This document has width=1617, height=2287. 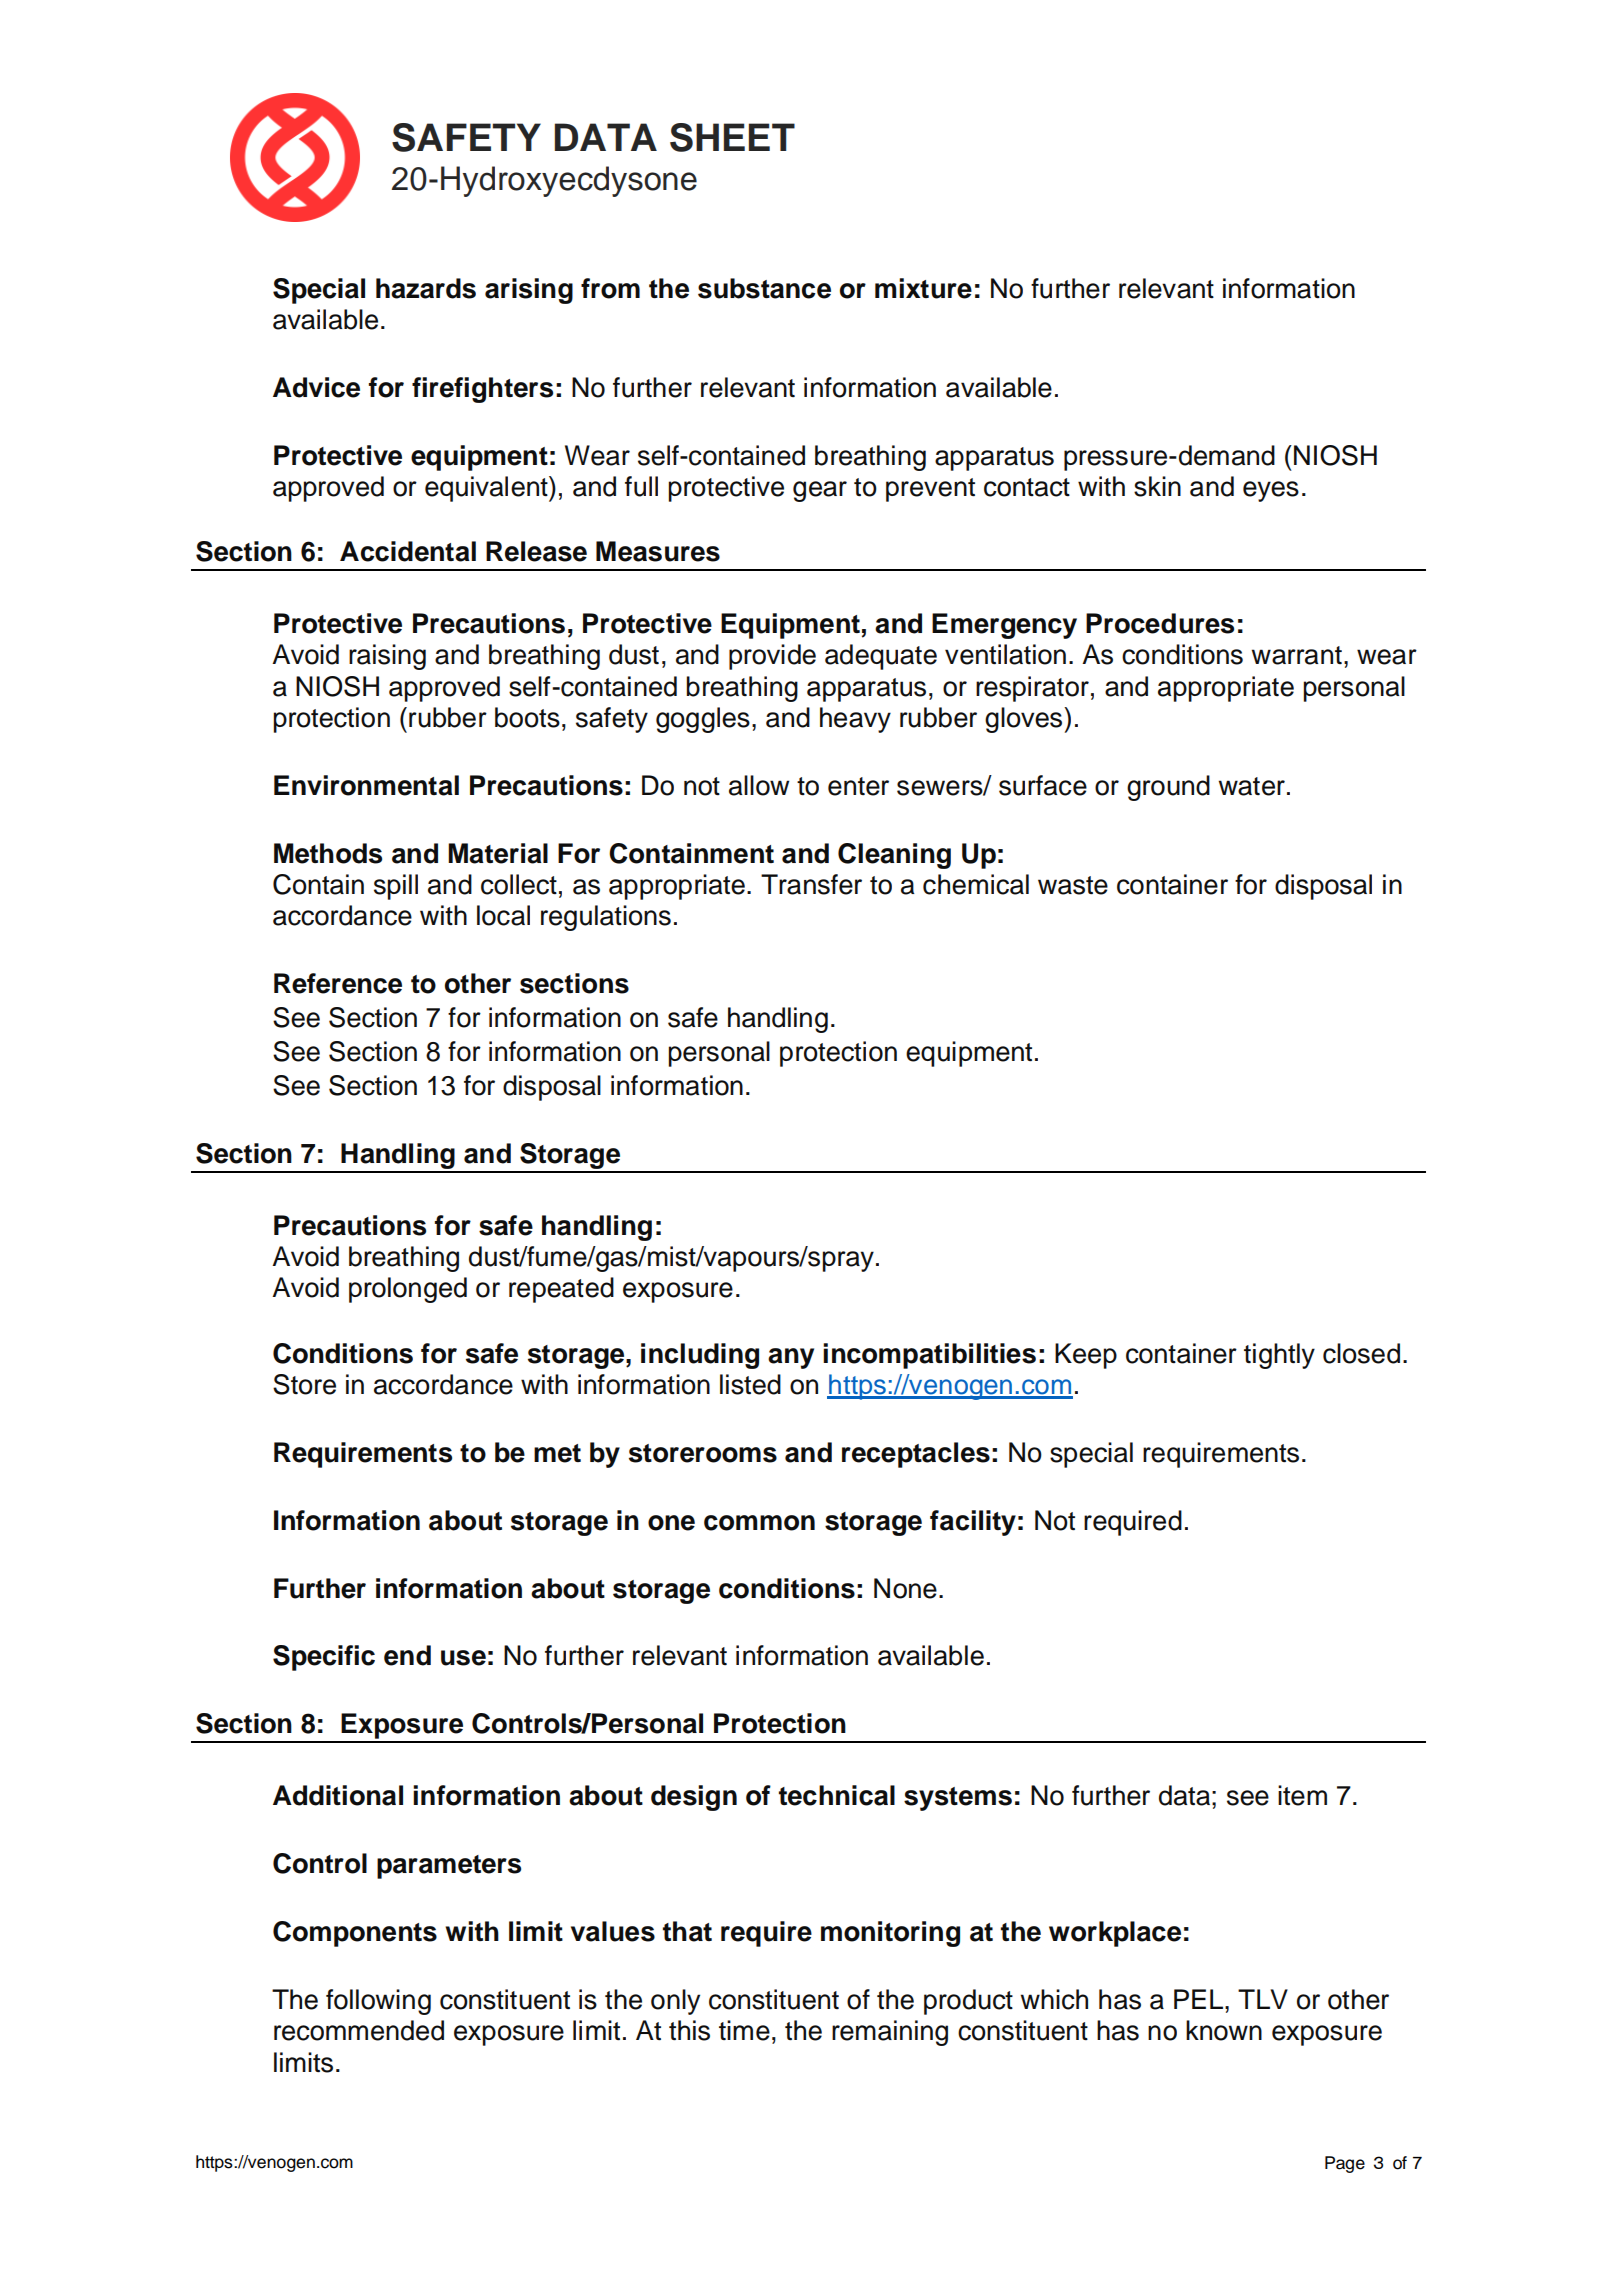 What do you see at coordinates (1279, 1356) in the document?
I see `tightly` at bounding box center [1279, 1356].
